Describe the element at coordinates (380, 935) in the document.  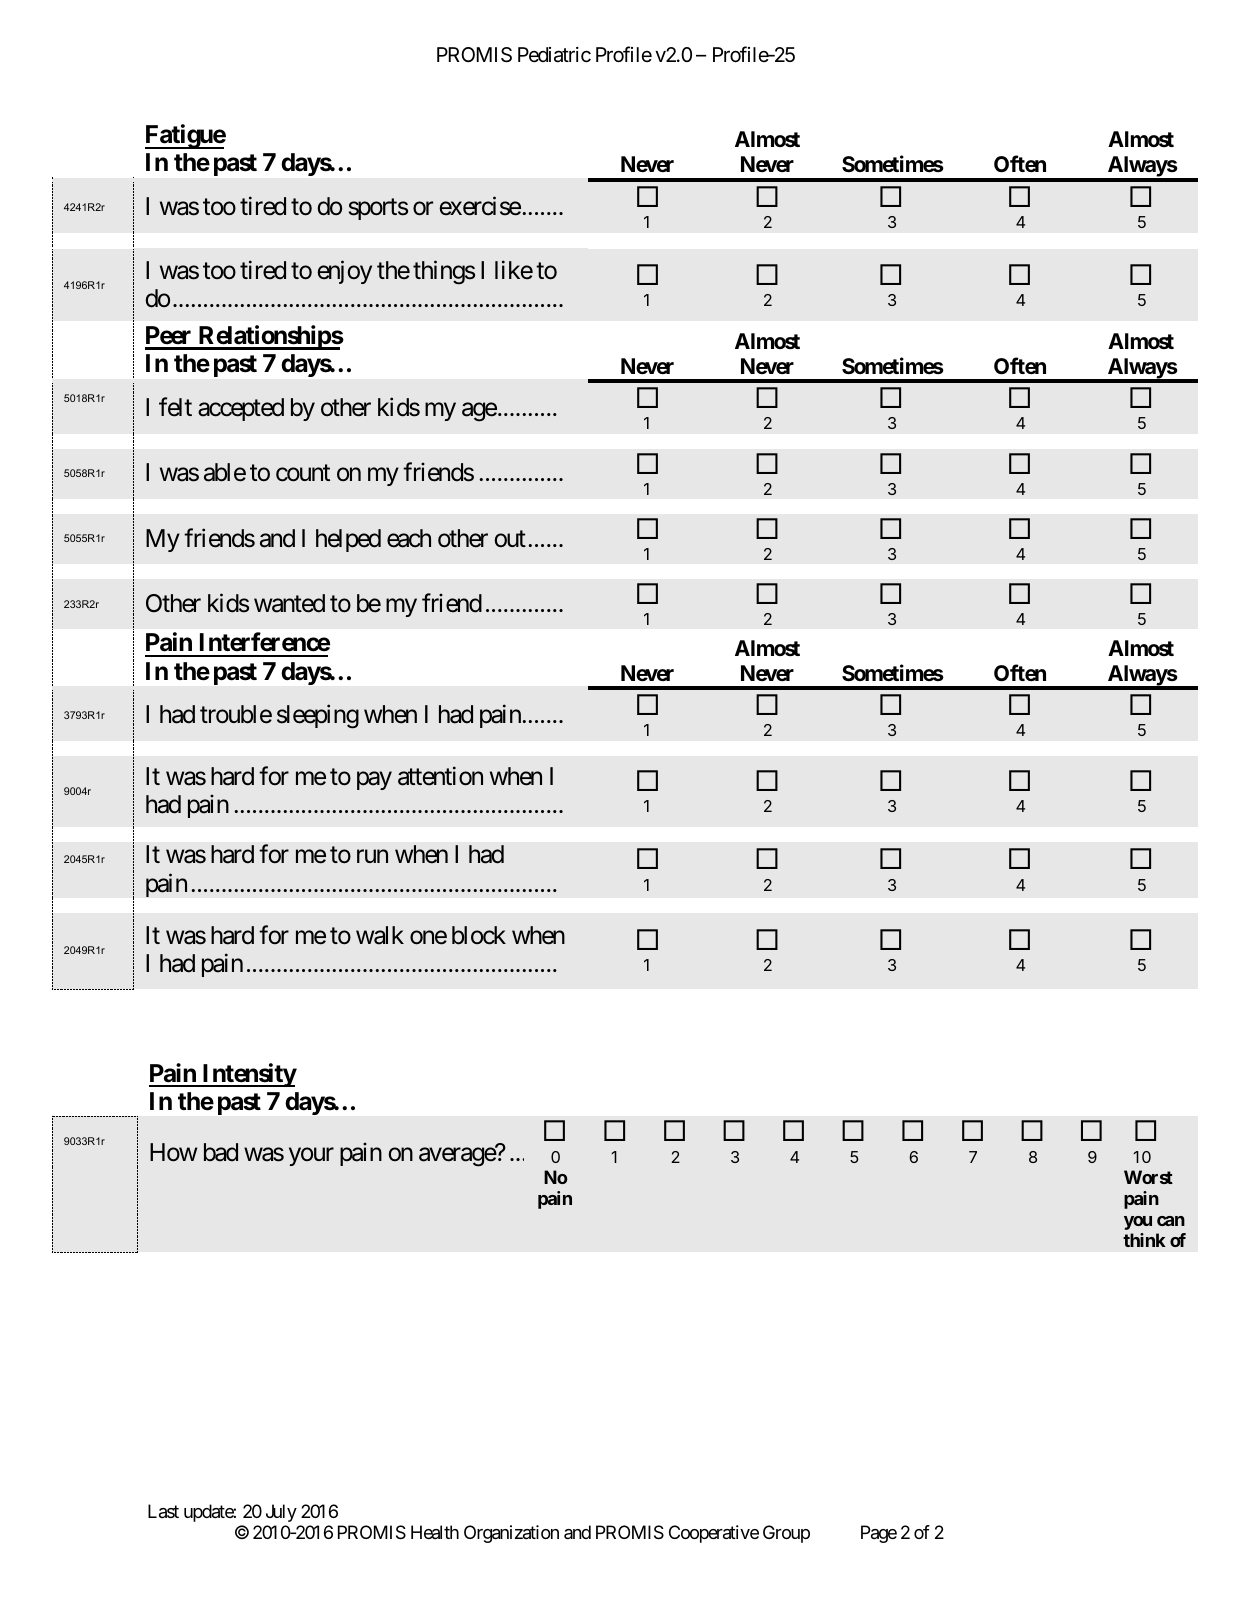
I see `walk` at that location.
